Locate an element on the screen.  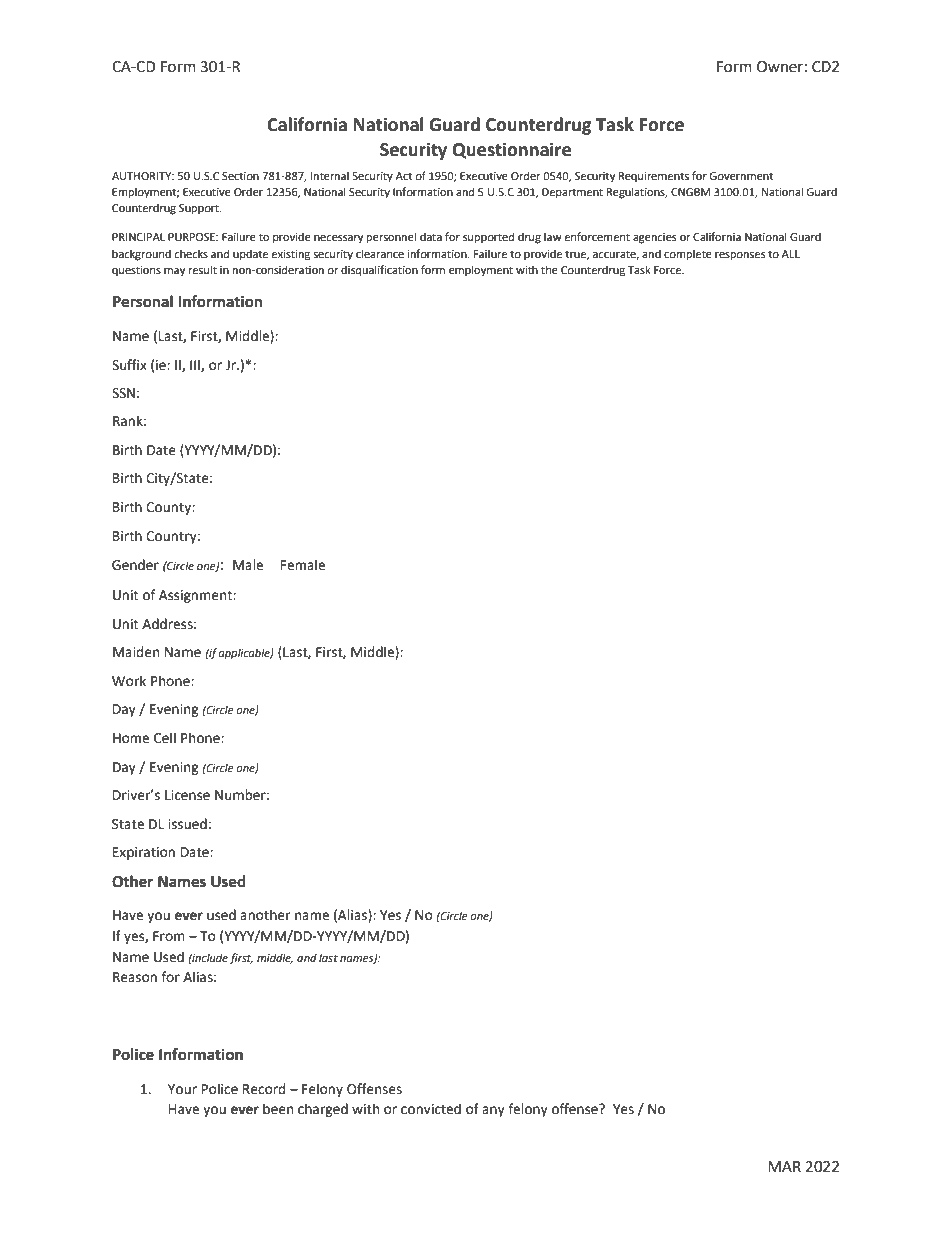
Maiden is located at coordinates (136, 652).
